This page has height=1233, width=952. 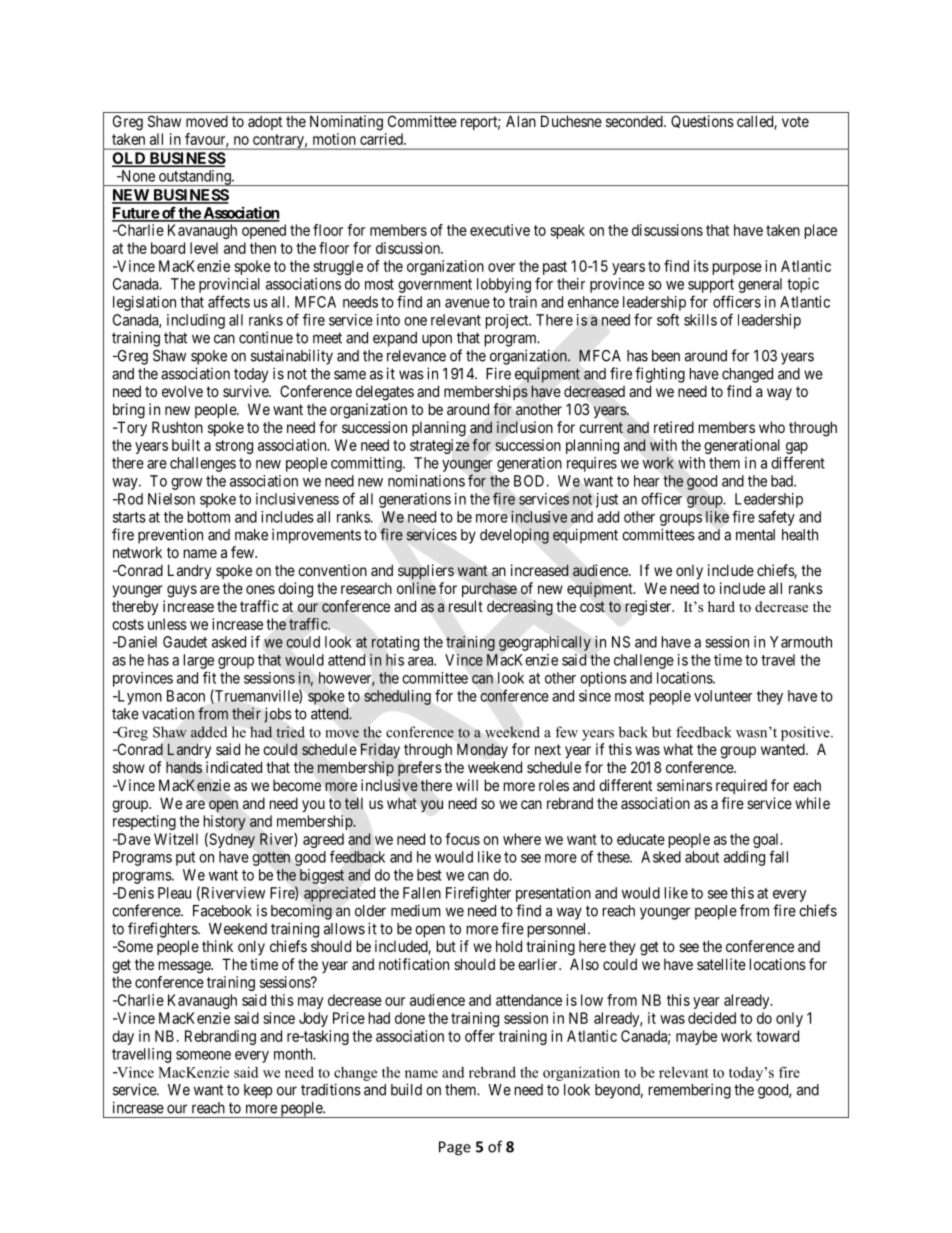 What do you see at coordinates (258, 1091) in the page?
I see `keep` at bounding box center [258, 1091].
